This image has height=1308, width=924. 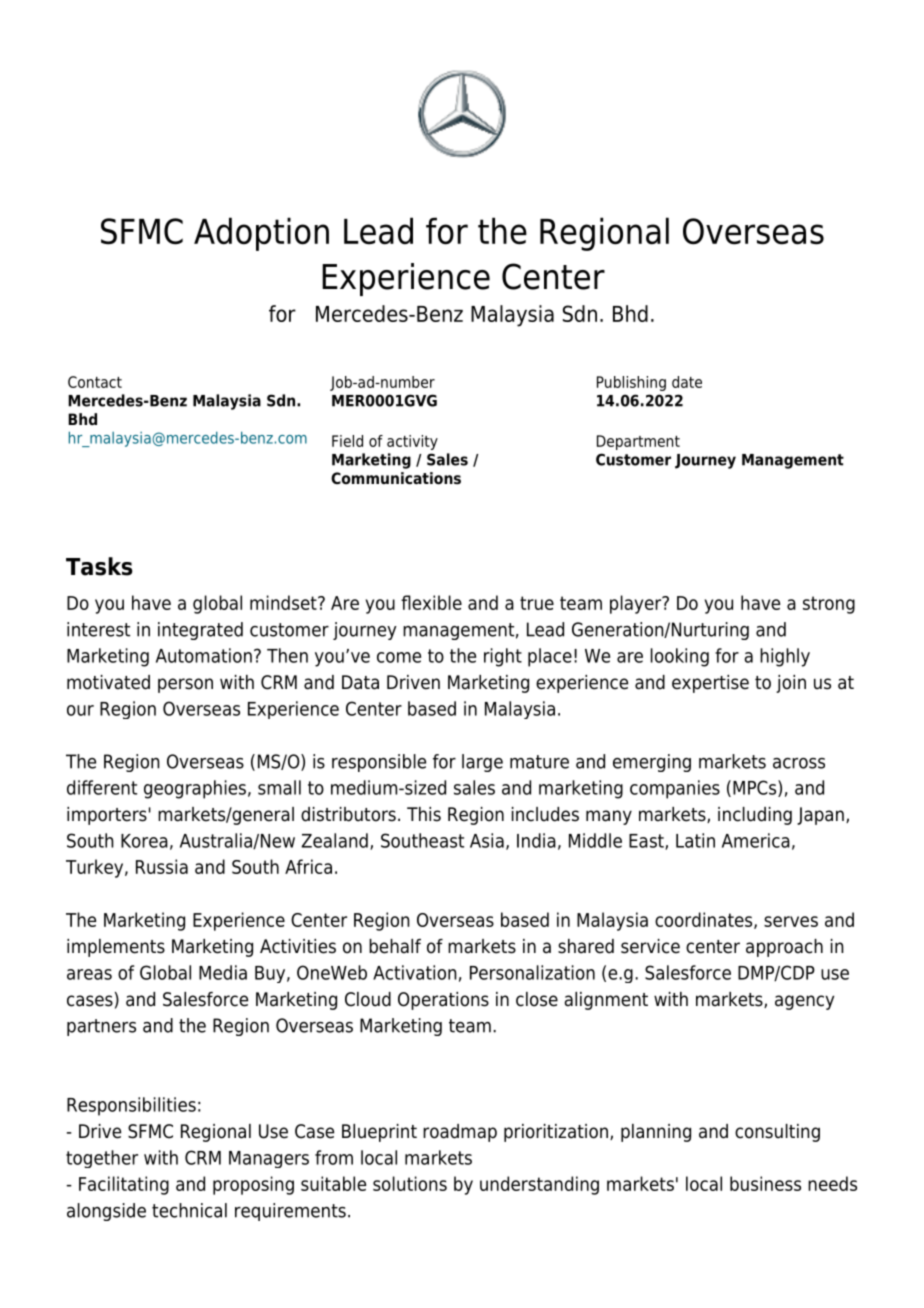 I want to click on solutions, so click(x=410, y=1183).
